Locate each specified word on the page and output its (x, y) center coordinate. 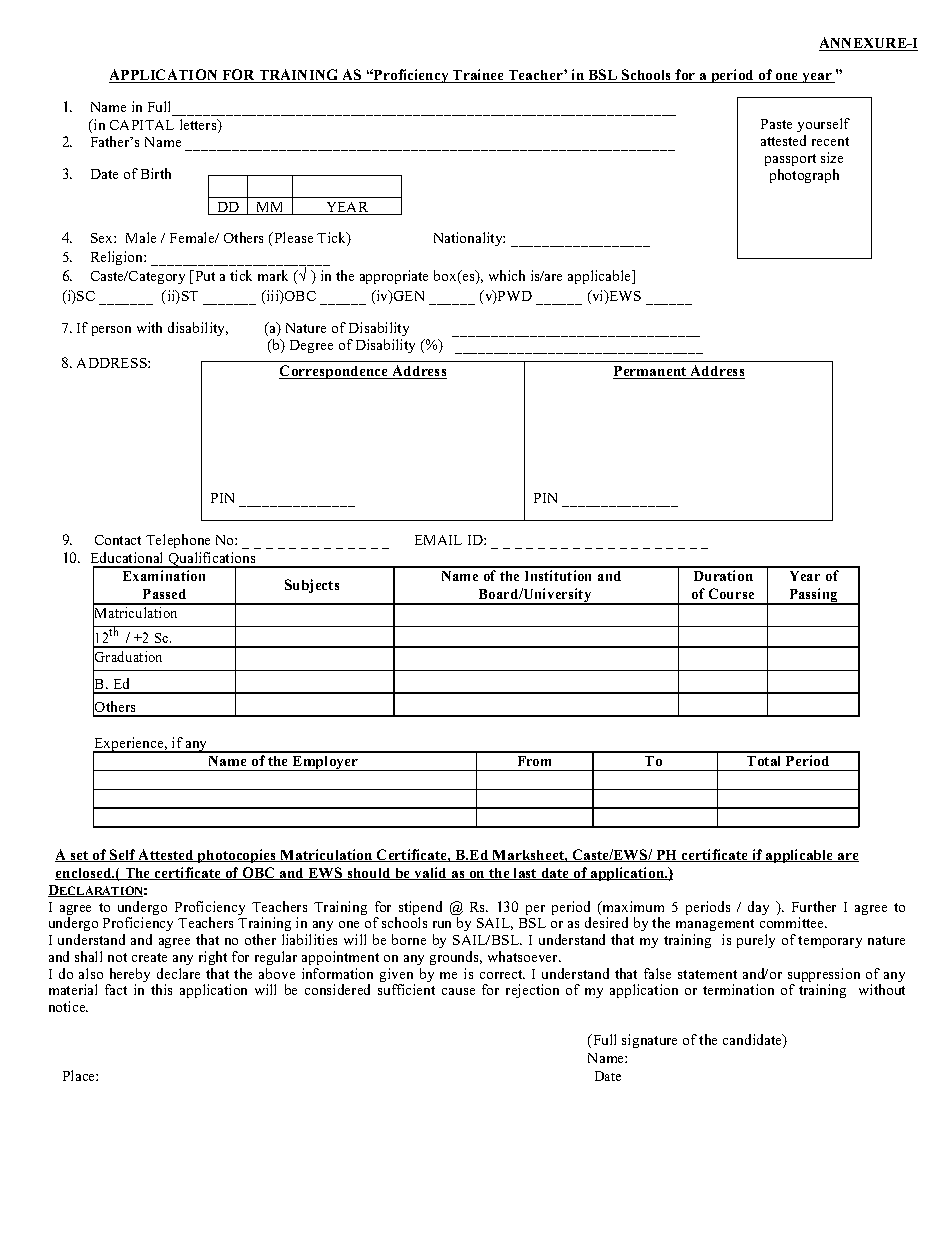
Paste (776, 124)
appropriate (394, 277)
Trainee (478, 76)
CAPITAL (142, 125)
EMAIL (438, 540)
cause (458, 991)
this (161, 989)
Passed (164, 594)
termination (738, 989)
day (758, 908)
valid (430, 873)
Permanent (651, 372)
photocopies (236, 856)
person (111, 331)
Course (731, 593)
